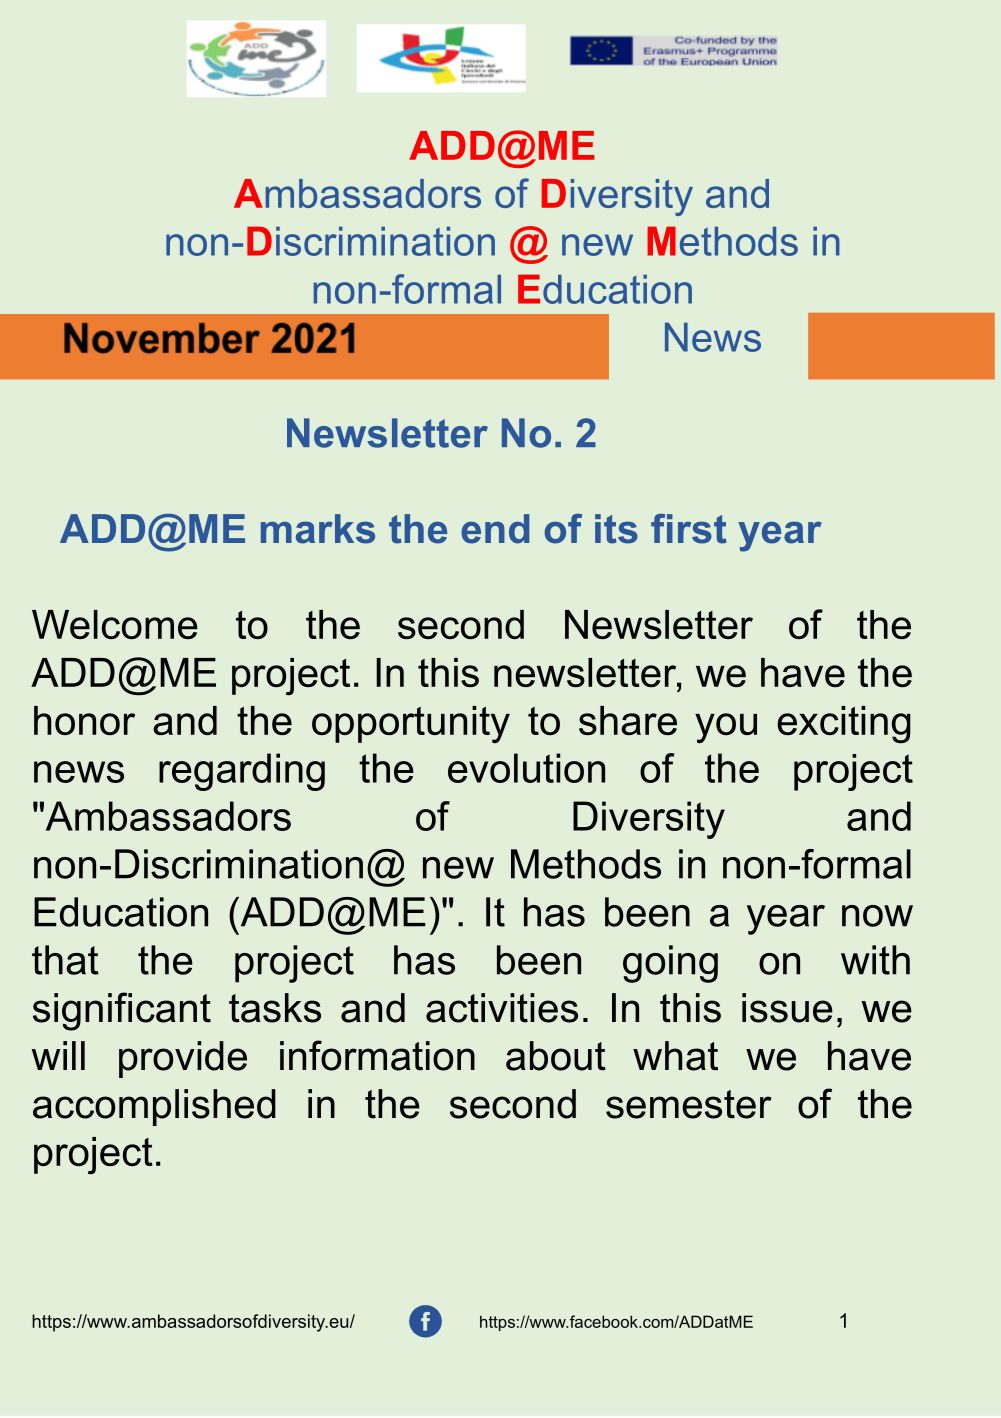  I want to click on you, so click(726, 728).
